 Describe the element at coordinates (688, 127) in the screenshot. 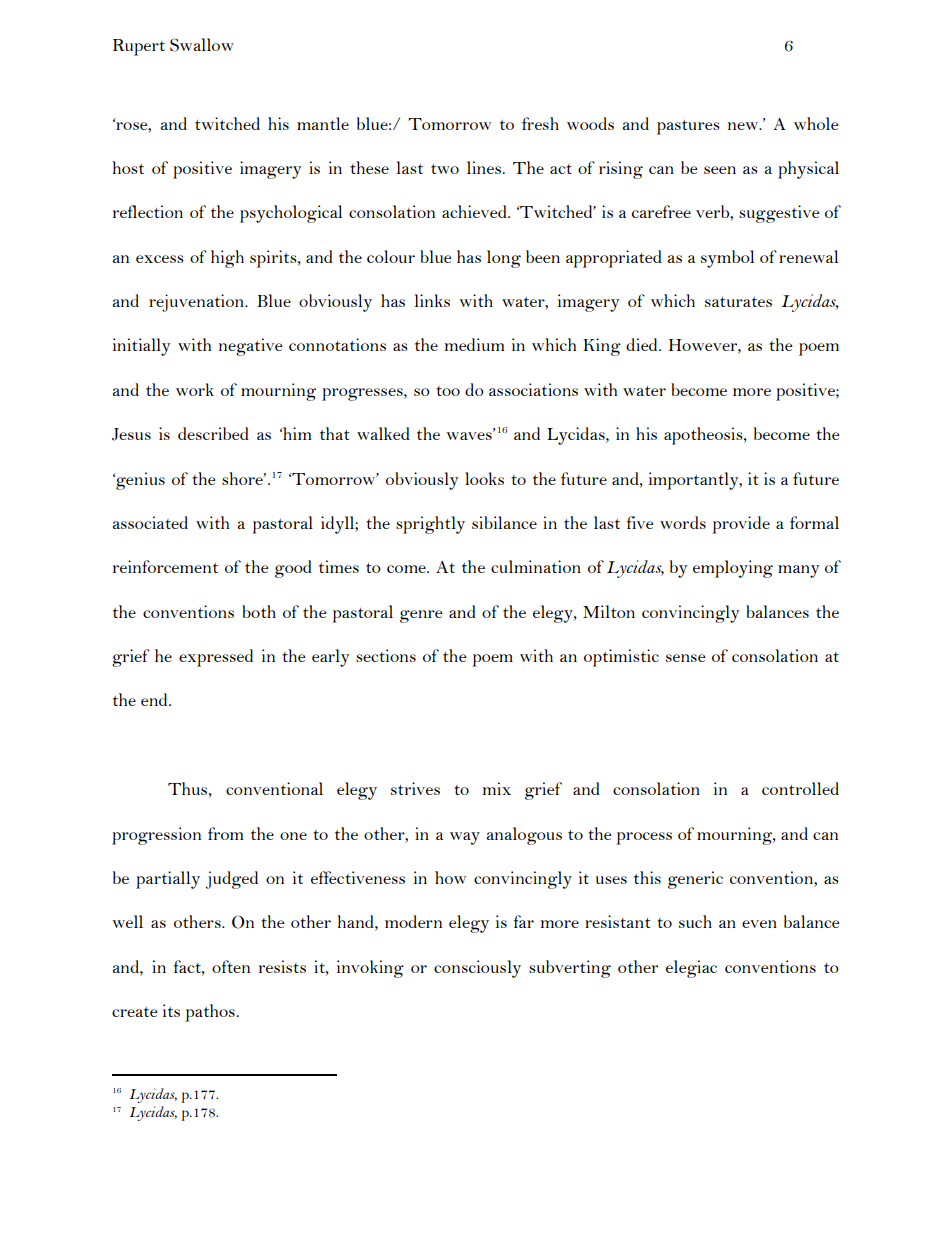

I see `pastures` at that location.
